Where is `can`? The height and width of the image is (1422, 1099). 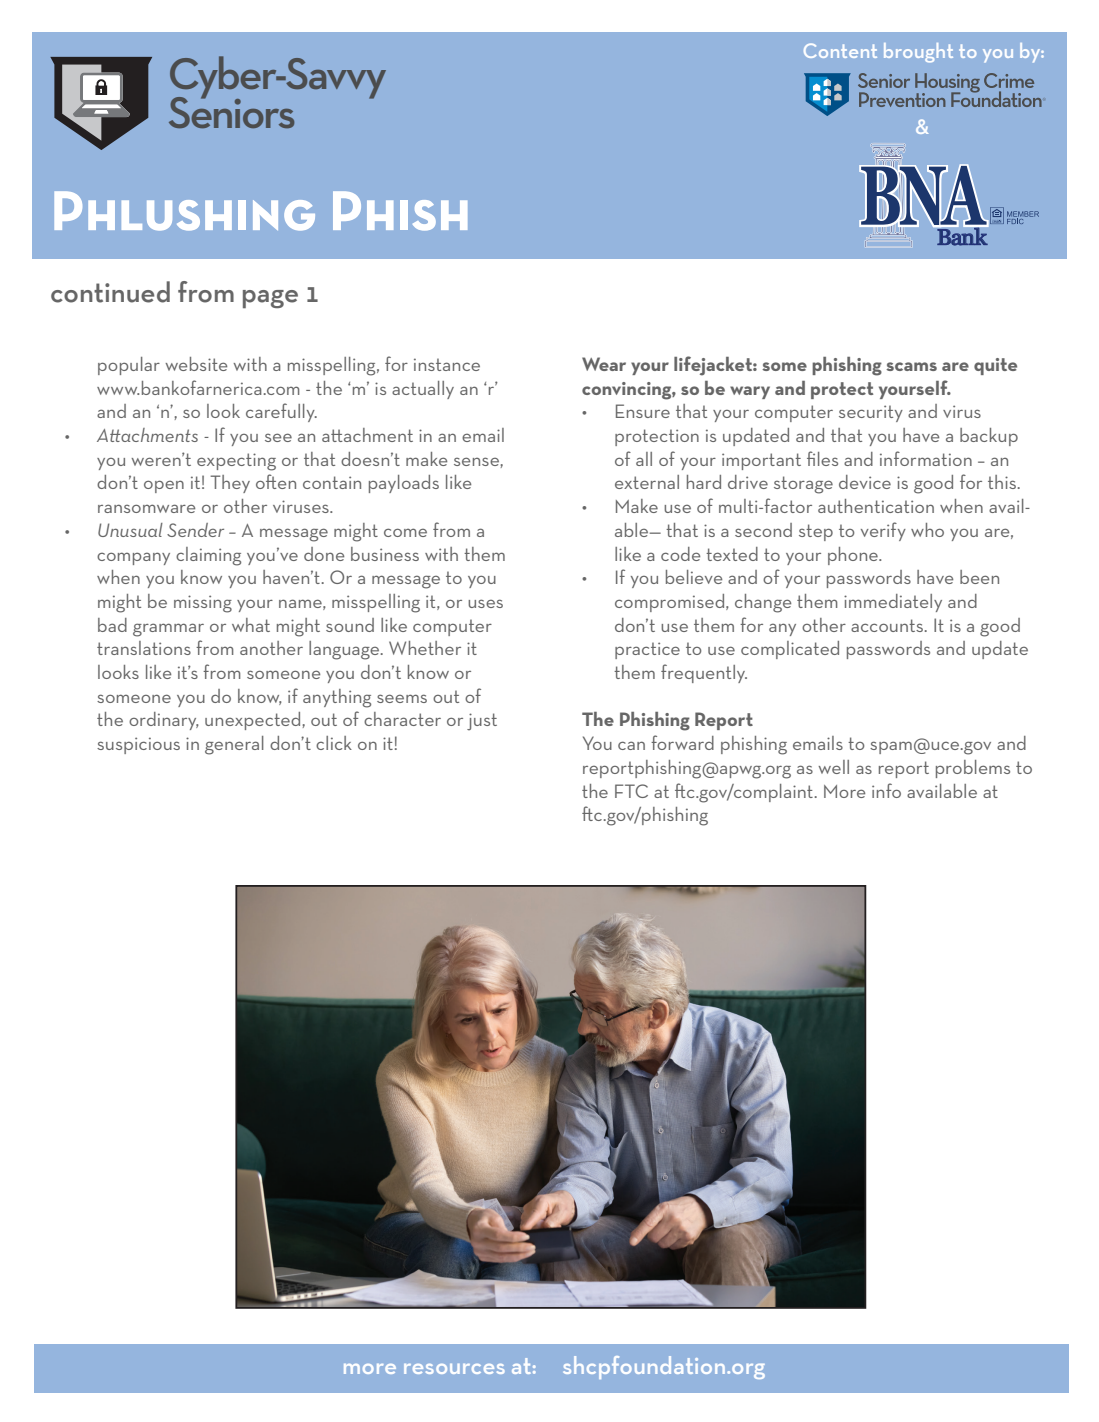
can is located at coordinates (631, 745).
